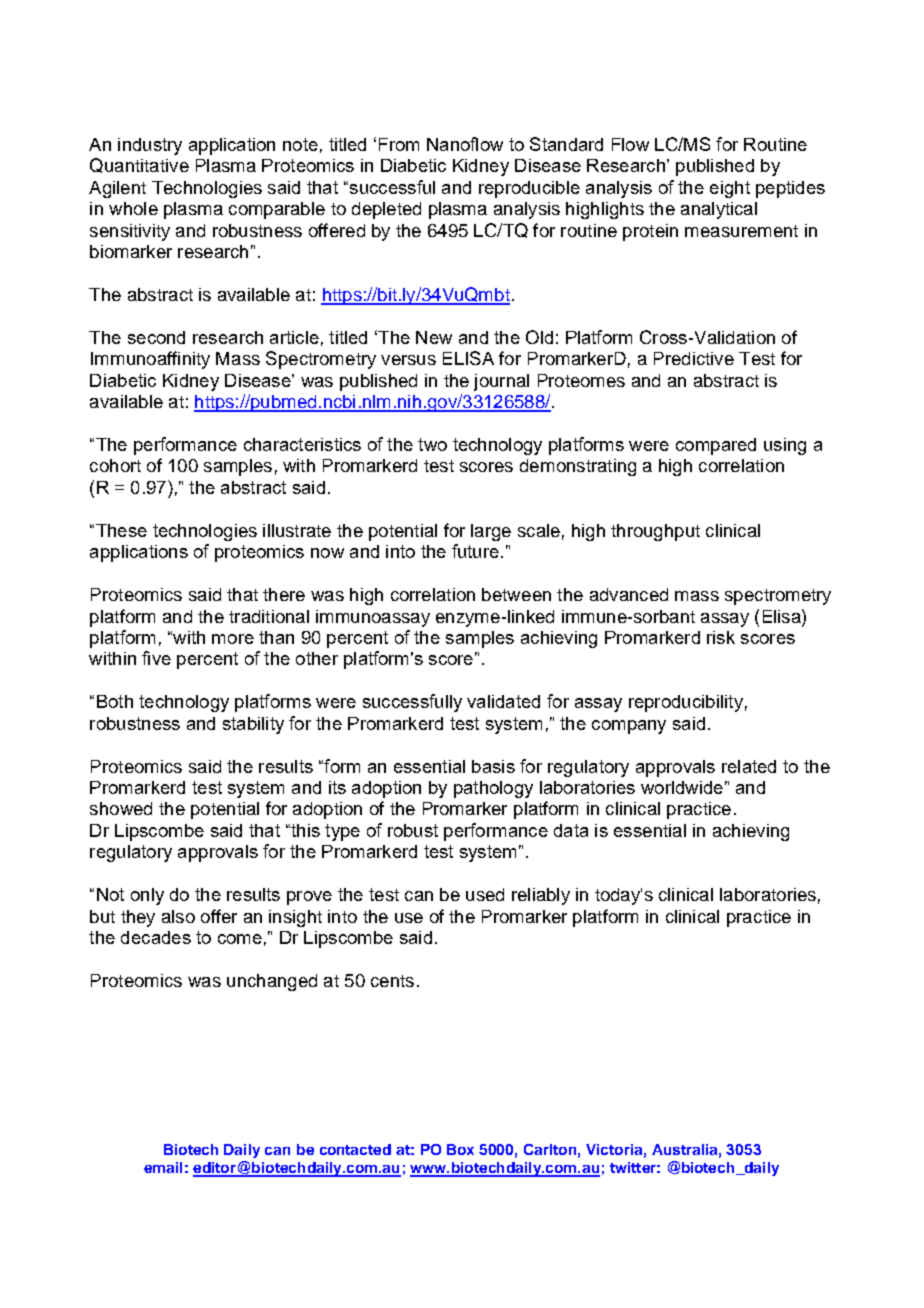 The width and height of the screenshot is (924, 1308). Describe the element at coordinates (399, 144) in the screenshot. I see `From` at that location.
